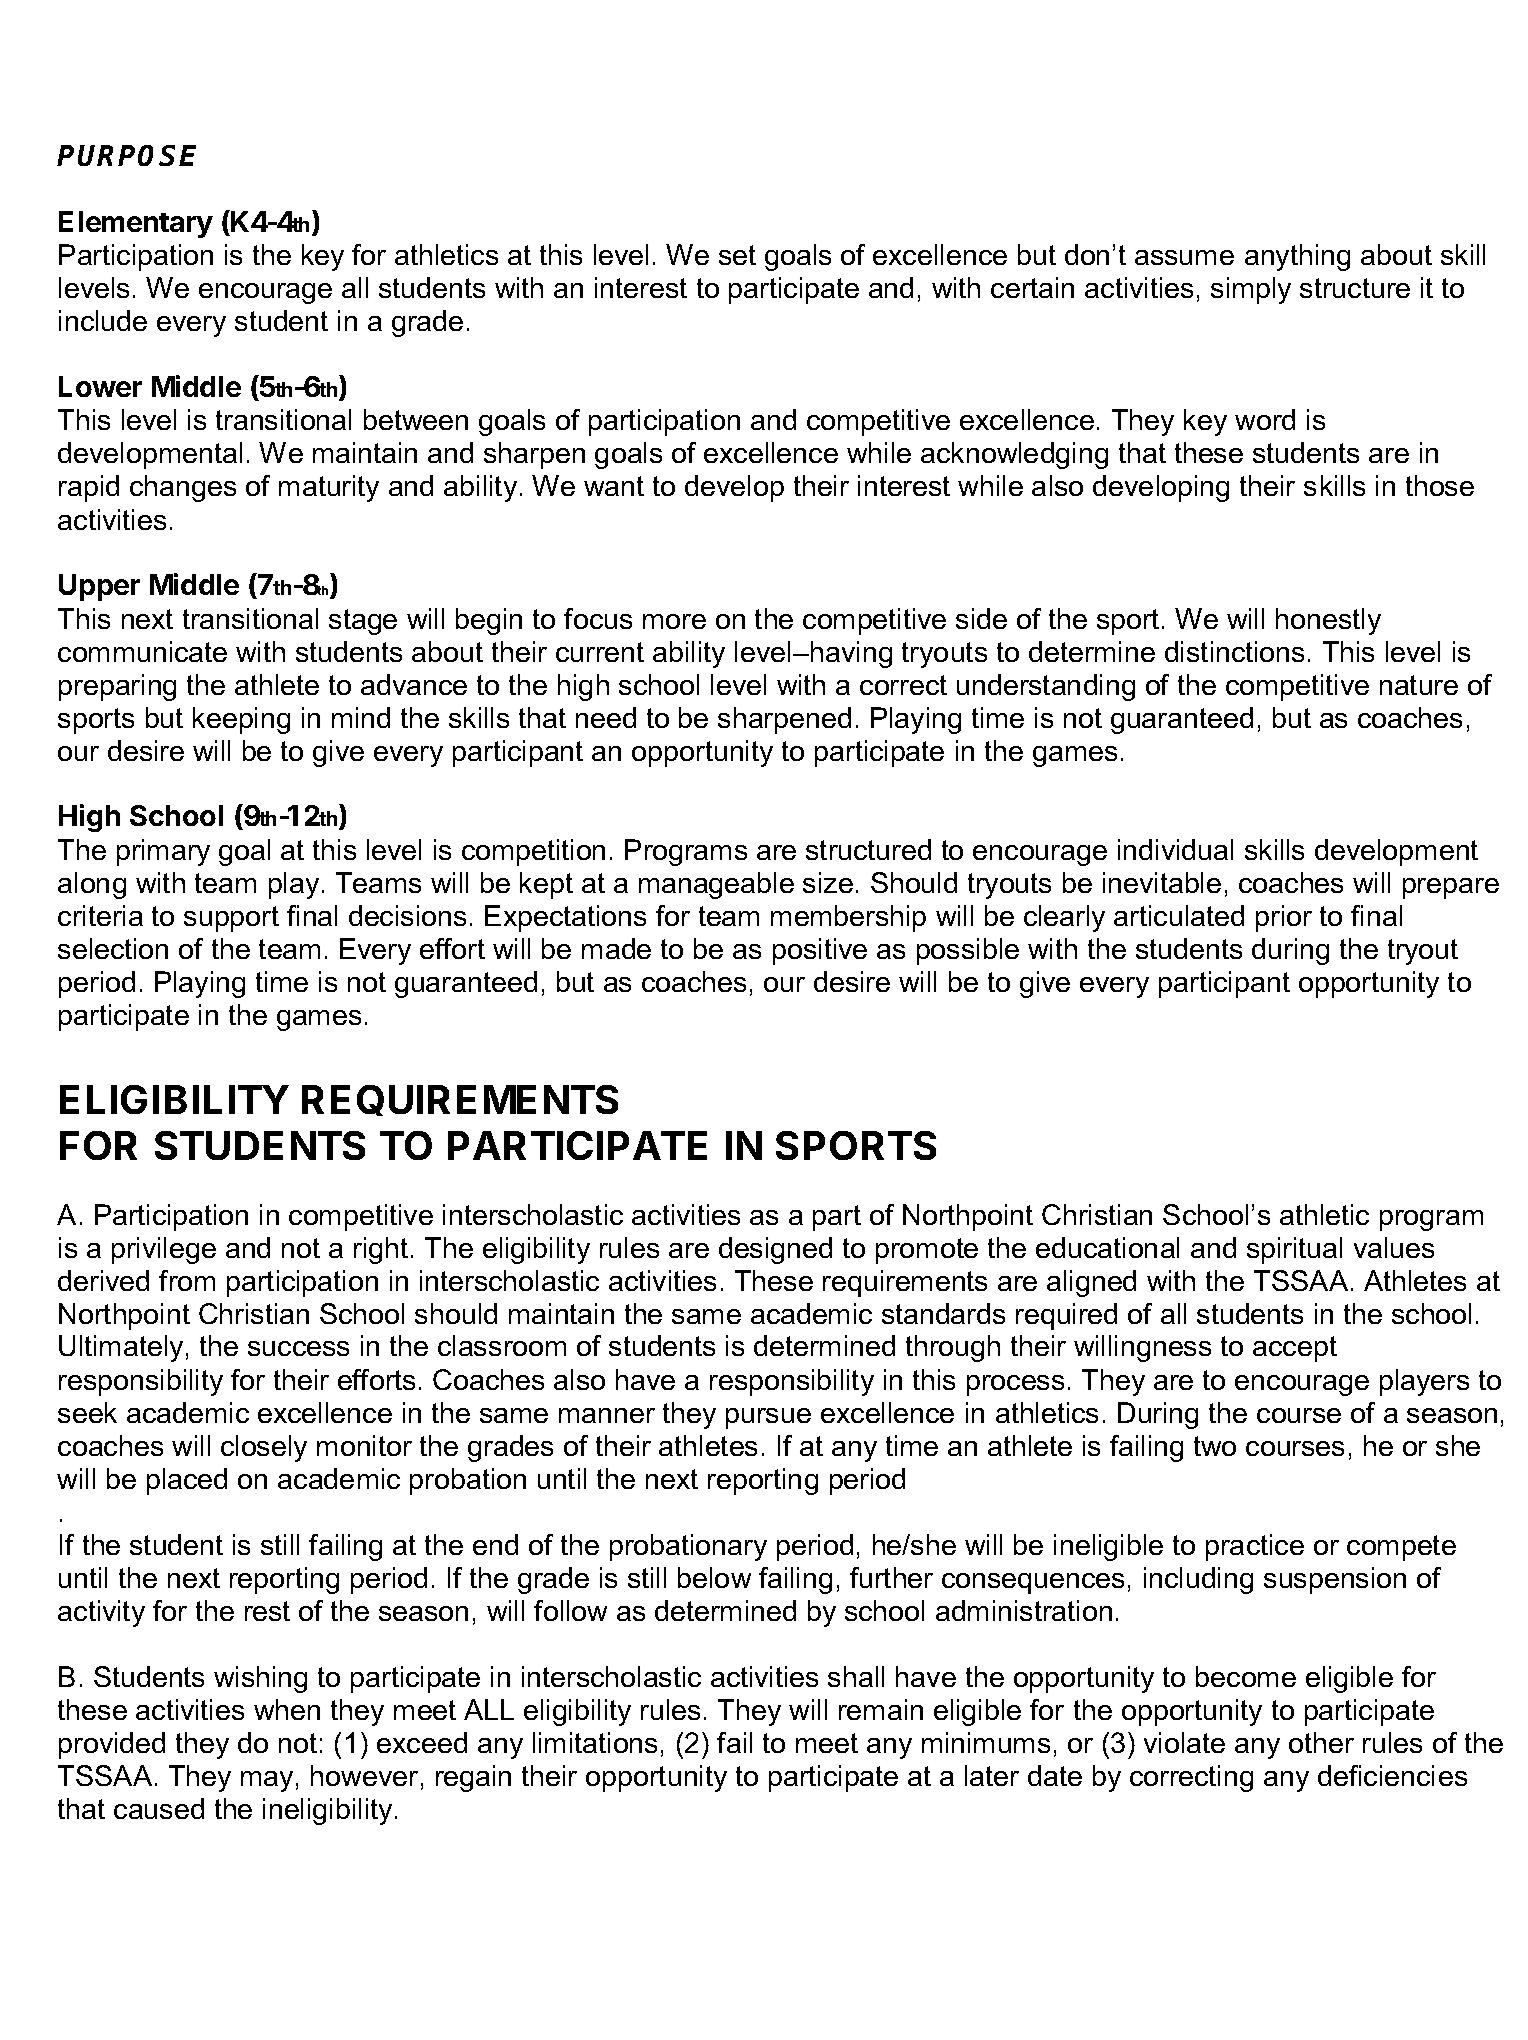  What do you see at coordinates (737, 255) in the page?
I see `set` at bounding box center [737, 255].
